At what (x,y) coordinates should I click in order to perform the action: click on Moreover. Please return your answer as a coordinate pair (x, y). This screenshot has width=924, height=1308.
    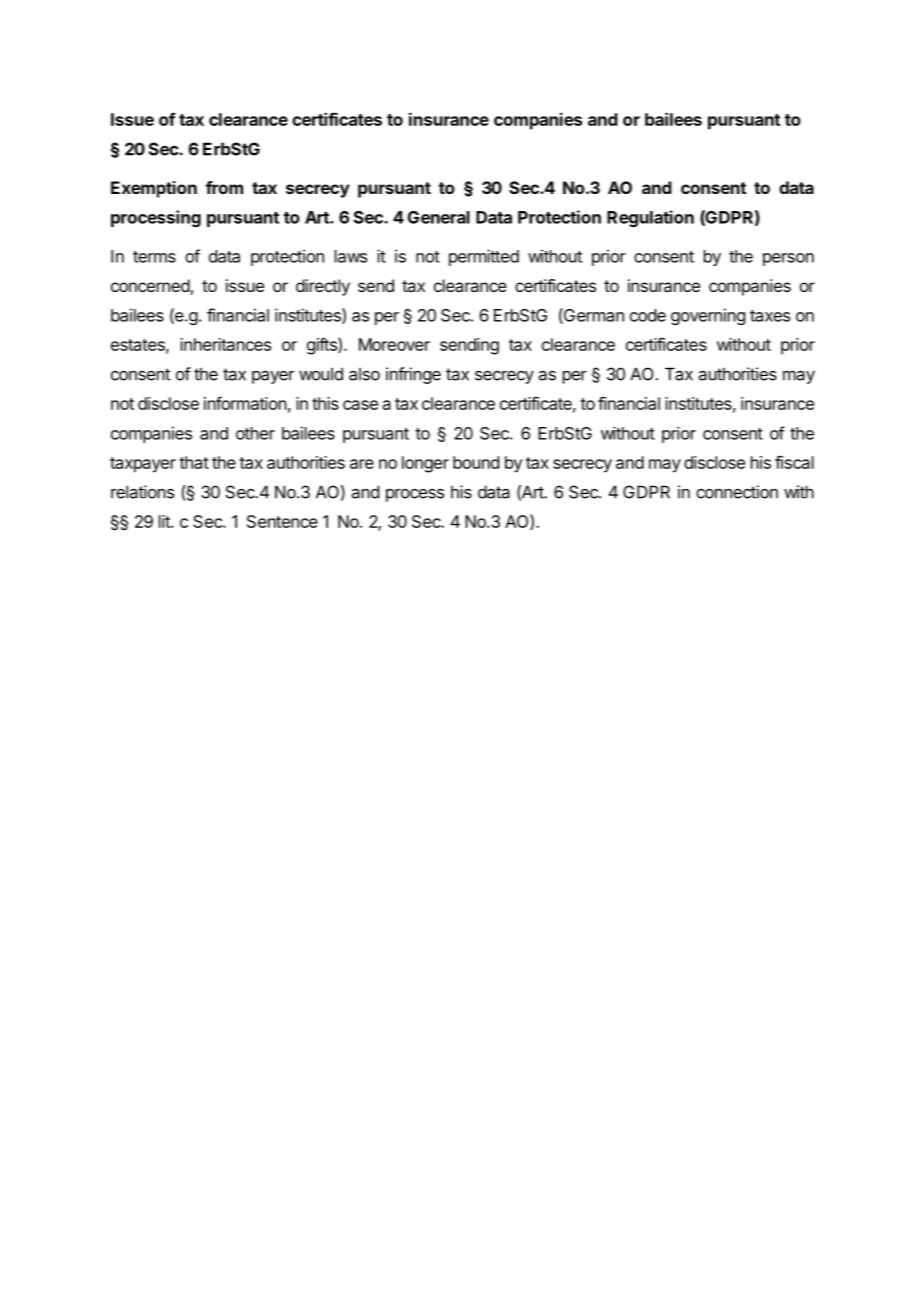
    Looking at the image, I should click on (394, 344).
